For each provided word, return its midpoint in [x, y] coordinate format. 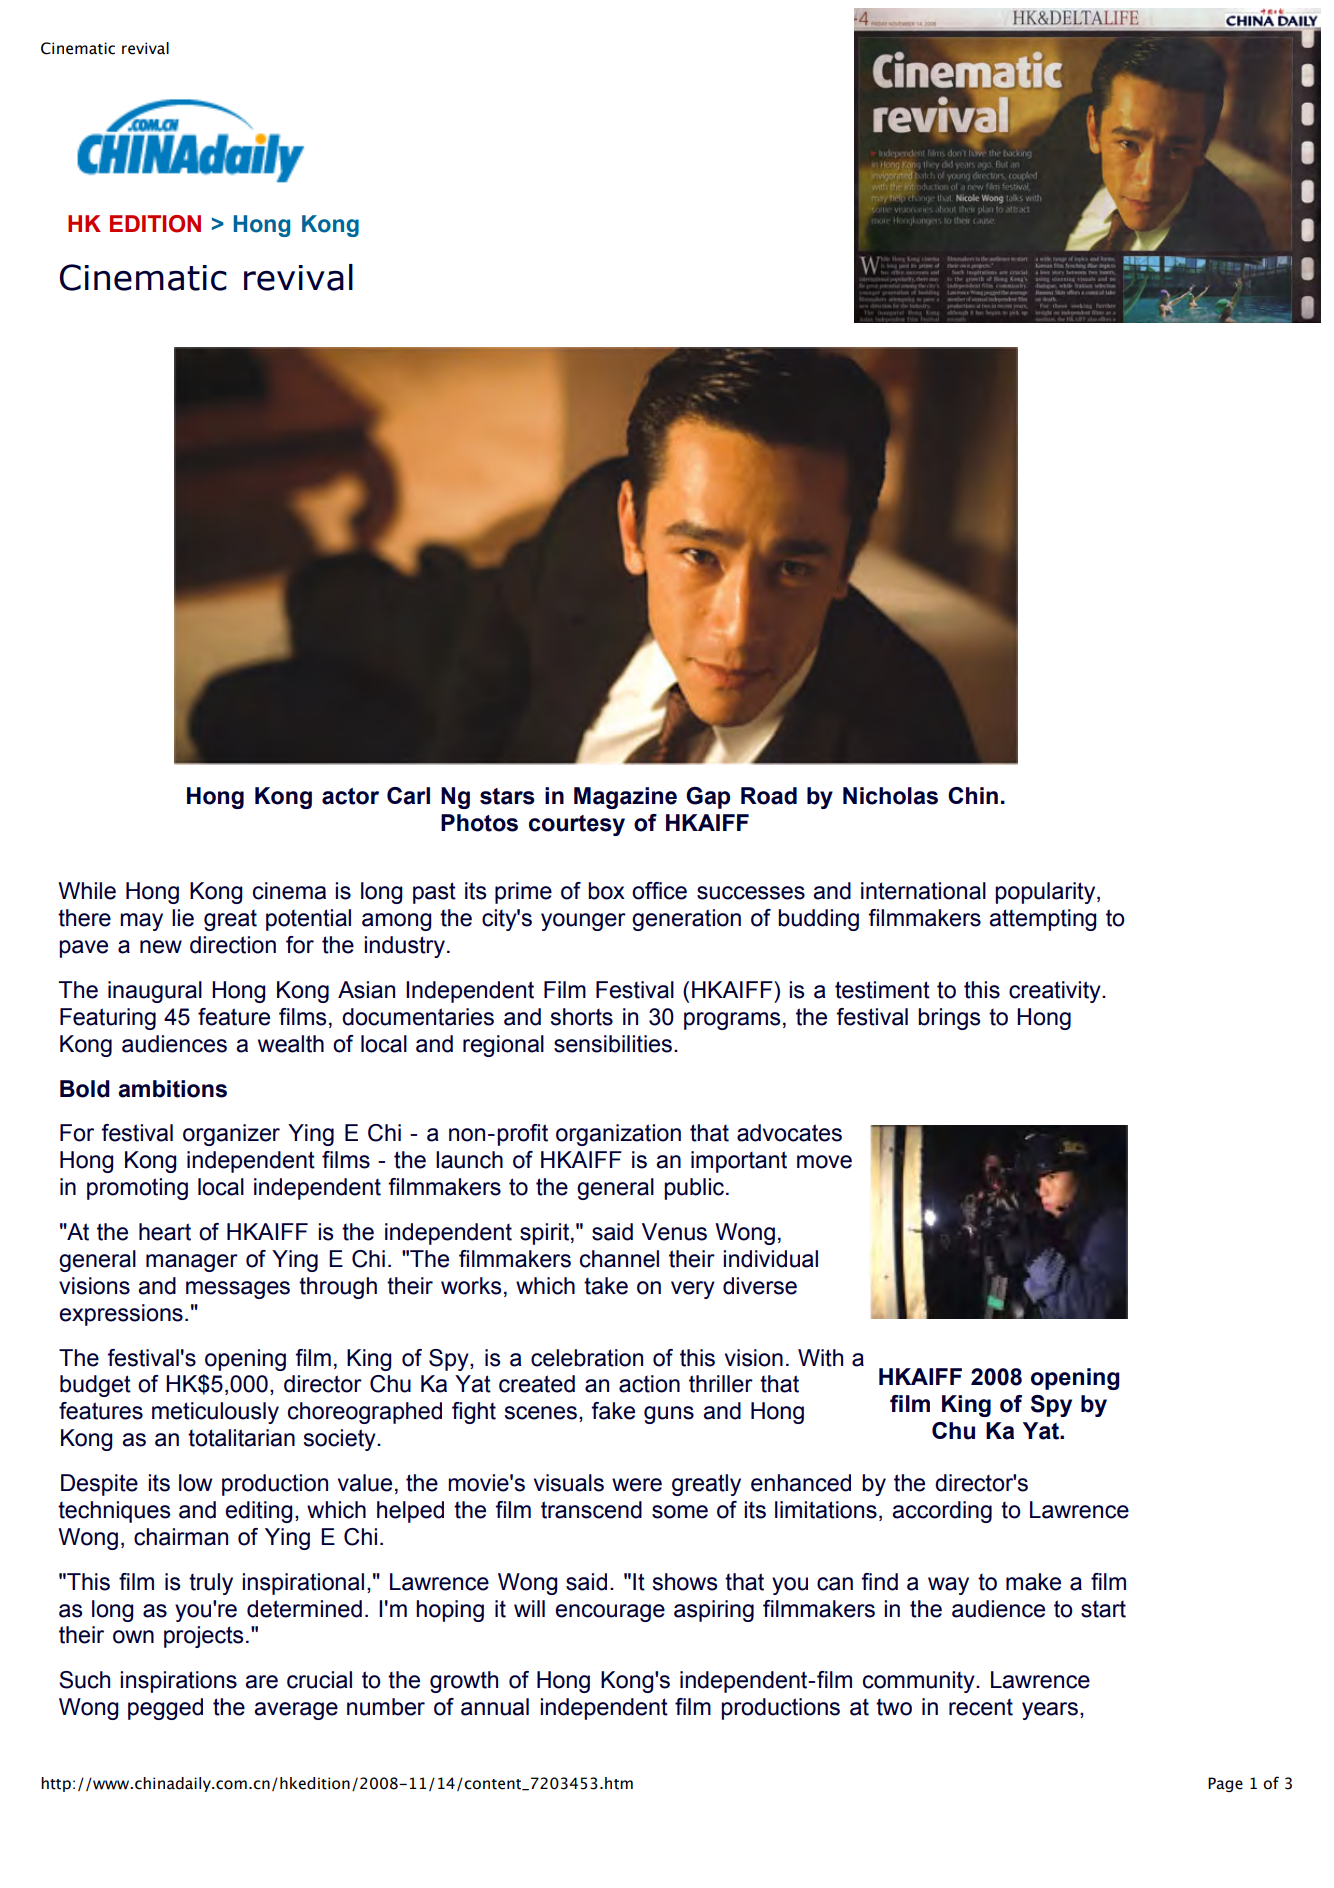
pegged [165, 1709]
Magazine [625, 798]
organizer [231, 1135]
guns [669, 1415]
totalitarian [241, 1438]
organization [618, 1135]
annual [495, 1707]
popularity [1046, 893]
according [942, 1512]
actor [350, 796]
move [824, 1162]
